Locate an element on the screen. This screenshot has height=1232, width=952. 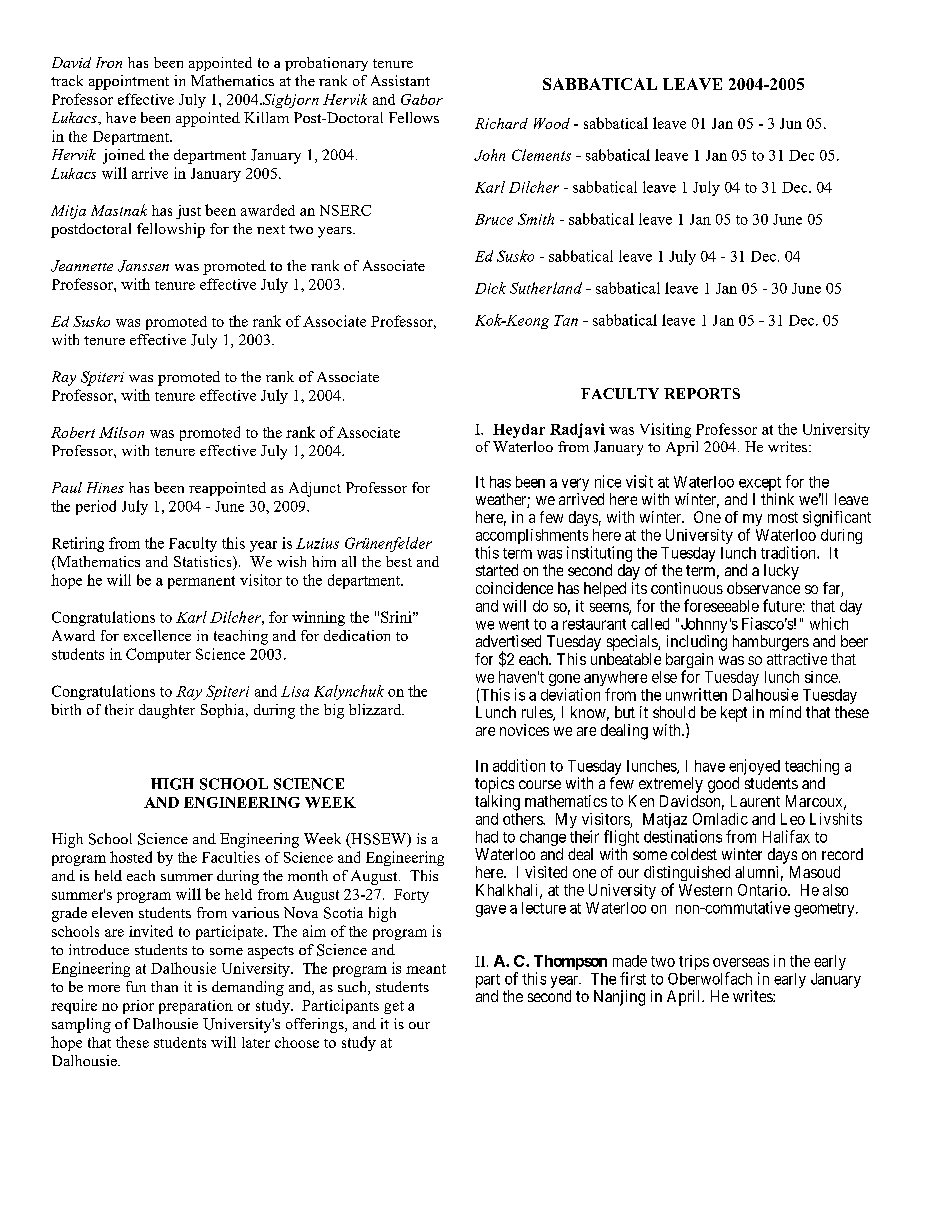
novices is located at coordinates (524, 730).
